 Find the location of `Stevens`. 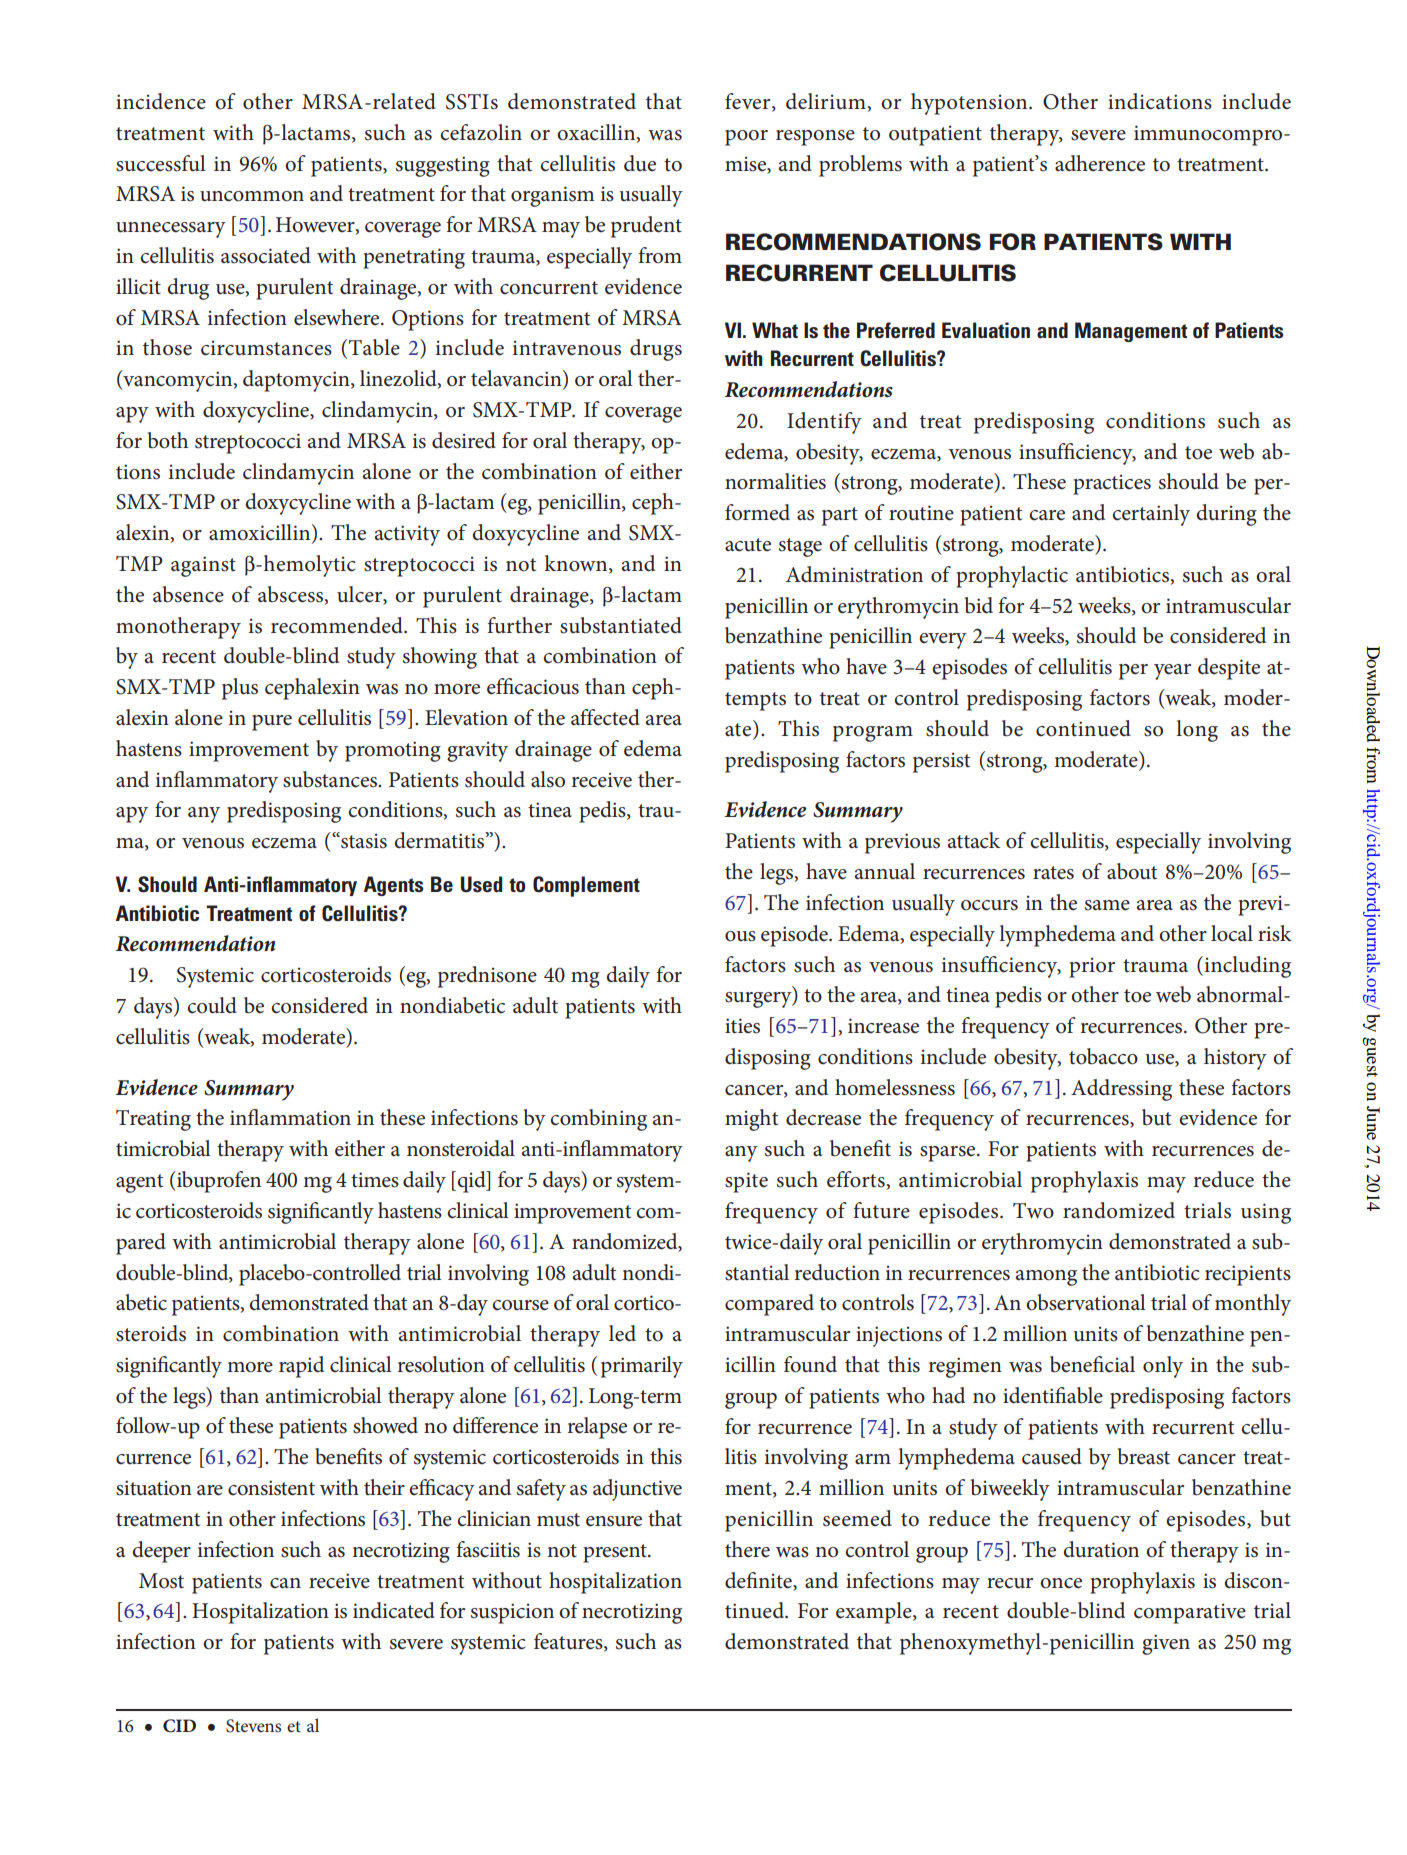

Stevens is located at coordinates (253, 1726).
